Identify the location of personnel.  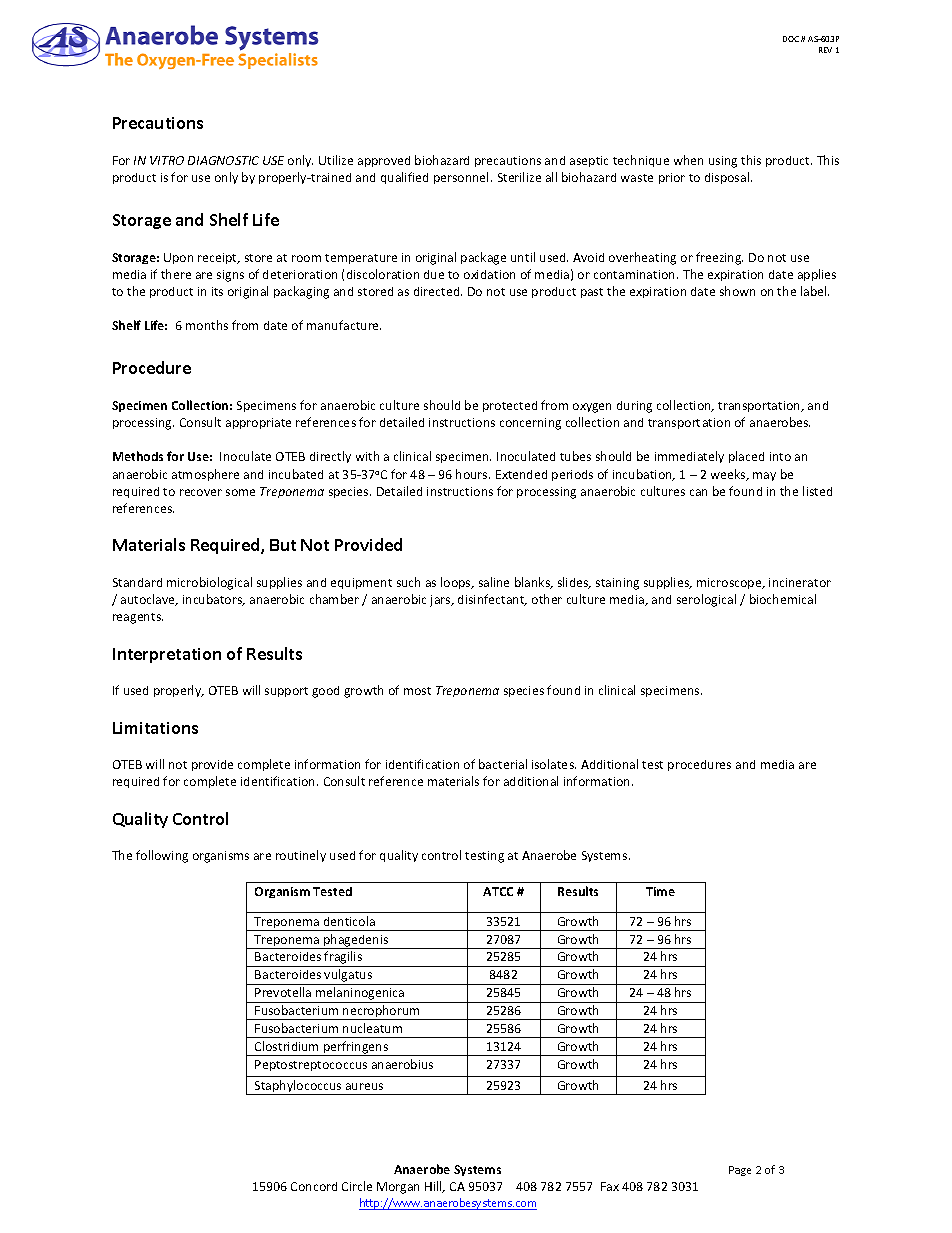
(461, 178).
